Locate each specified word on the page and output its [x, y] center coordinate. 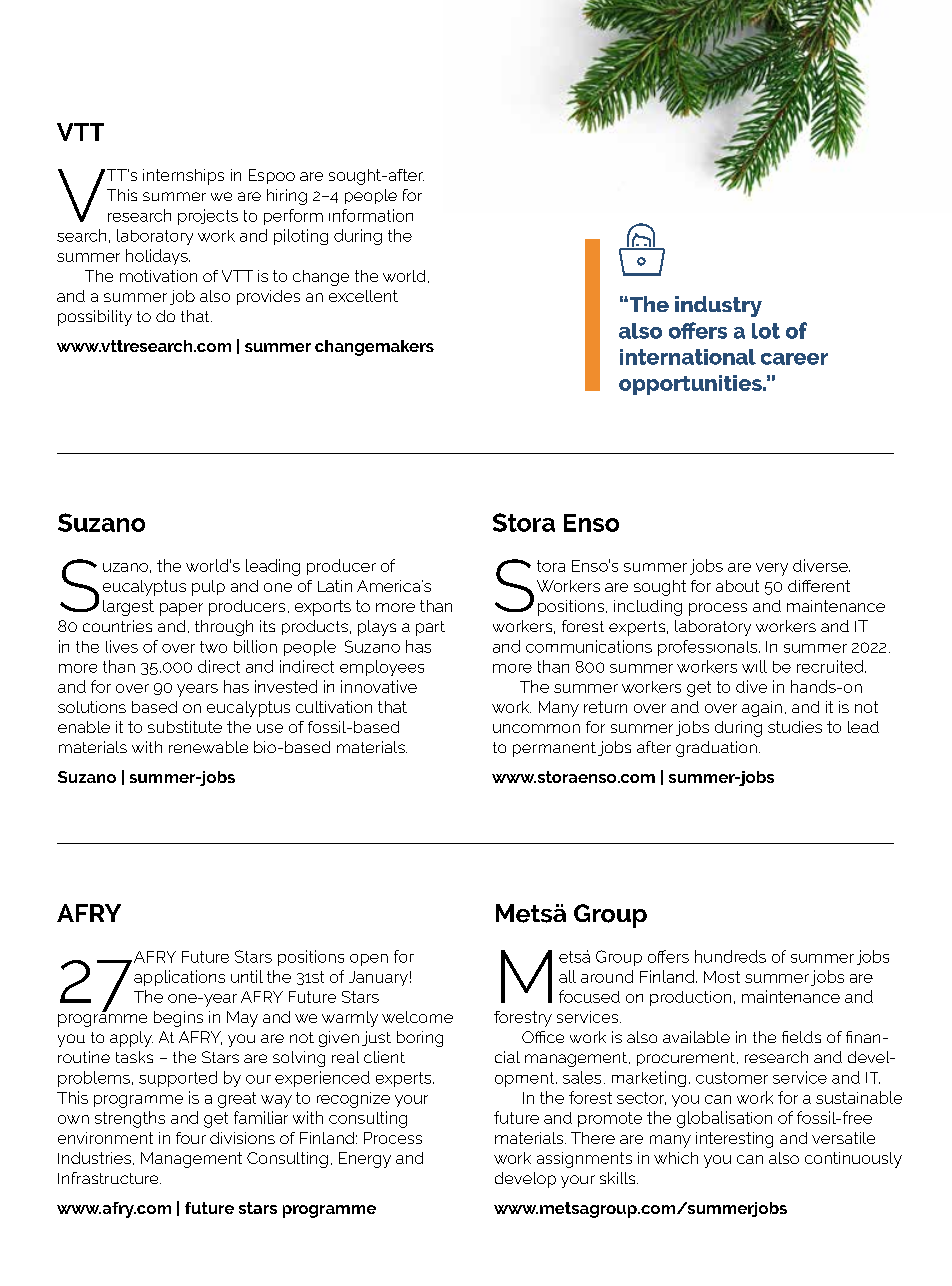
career [794, 359]
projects [208, 217]
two [213, 647]
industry [718, 306]
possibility [95, 318]
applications [179, 978]
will [754, 666]
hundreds [730, 956]
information [371, 215]
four [191, 1138]
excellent [363, 296]
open [369, 960]
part [430, 628]
